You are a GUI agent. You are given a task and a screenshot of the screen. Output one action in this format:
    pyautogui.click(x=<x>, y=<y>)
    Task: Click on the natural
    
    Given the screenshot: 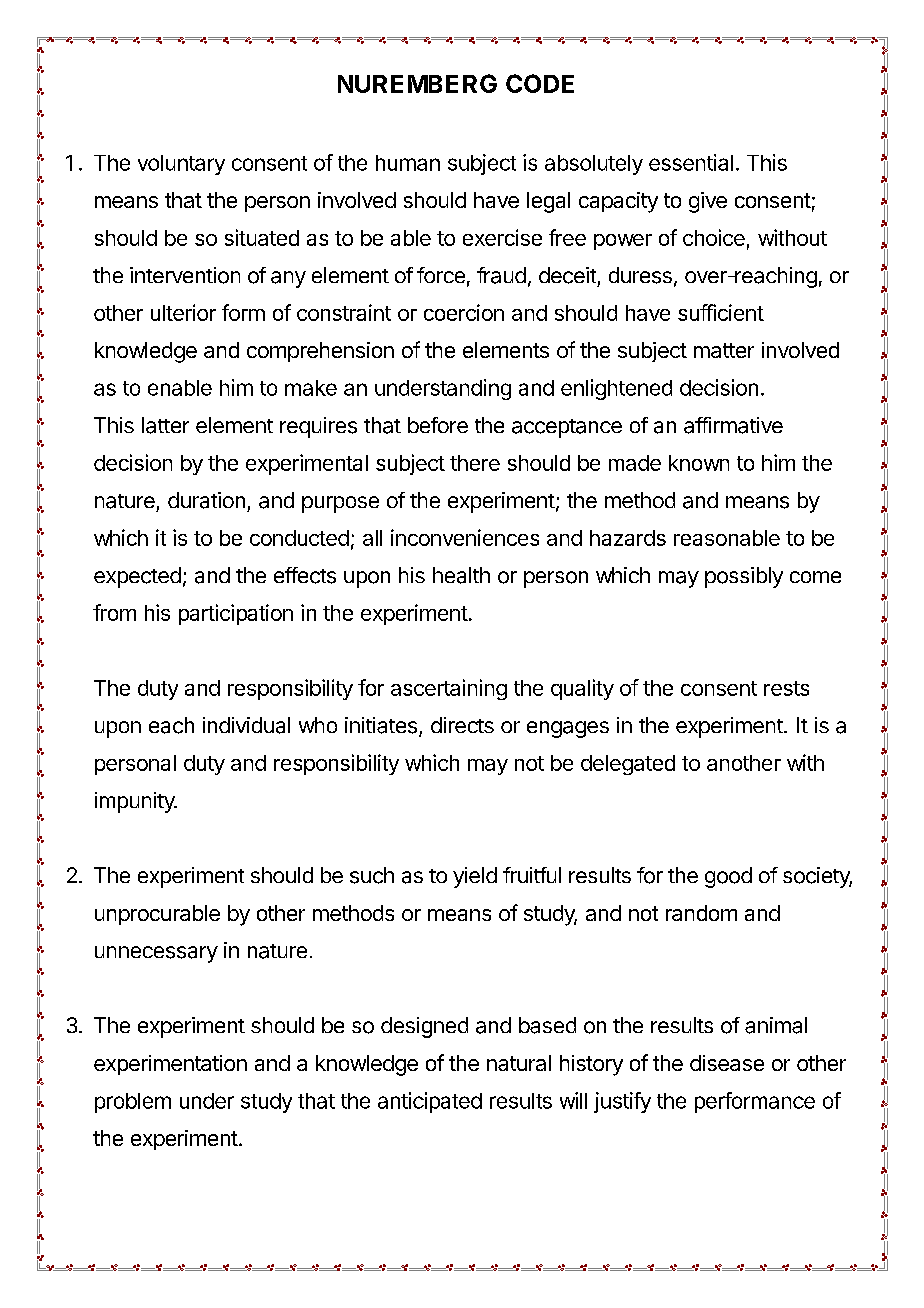 What is the action you would take?
    pyautogui.click(x=519, y=1063)
